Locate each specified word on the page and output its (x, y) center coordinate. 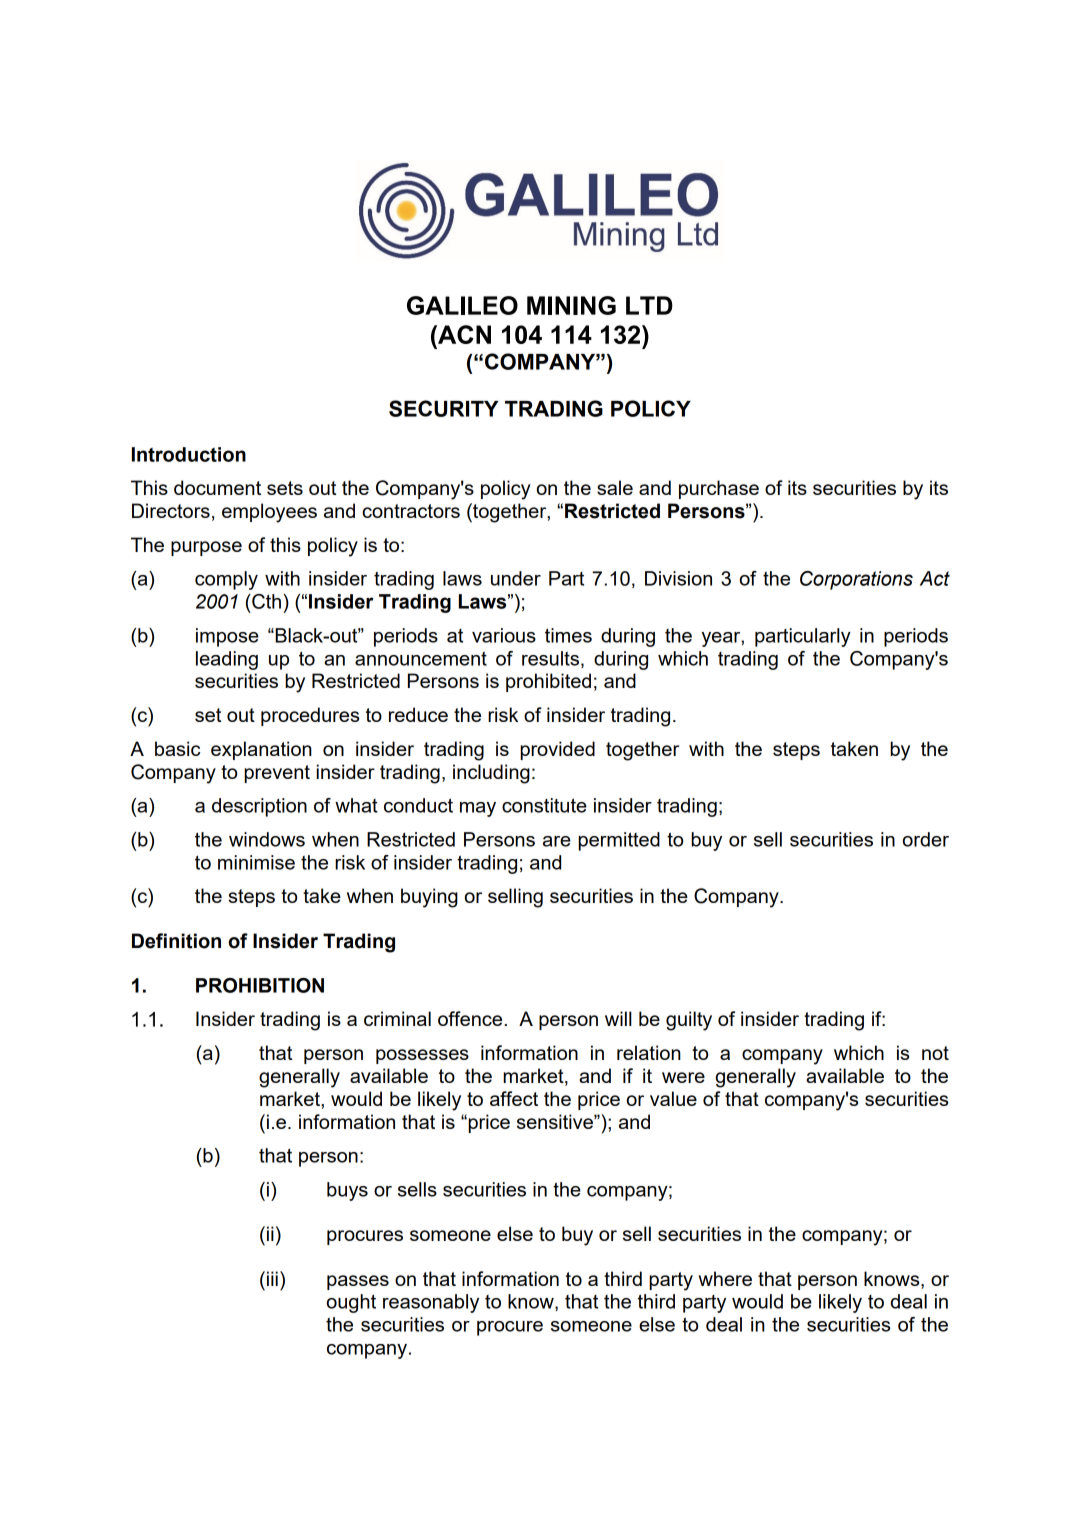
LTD (649, 305)
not (935, 1053)
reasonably (431, 1303)
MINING (571, 305)
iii (272, 1278)
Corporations (856, 580)
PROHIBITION (260, 985)
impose (227, 637)
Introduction (189, 454)
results (550, 658)
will (618, 1018)
